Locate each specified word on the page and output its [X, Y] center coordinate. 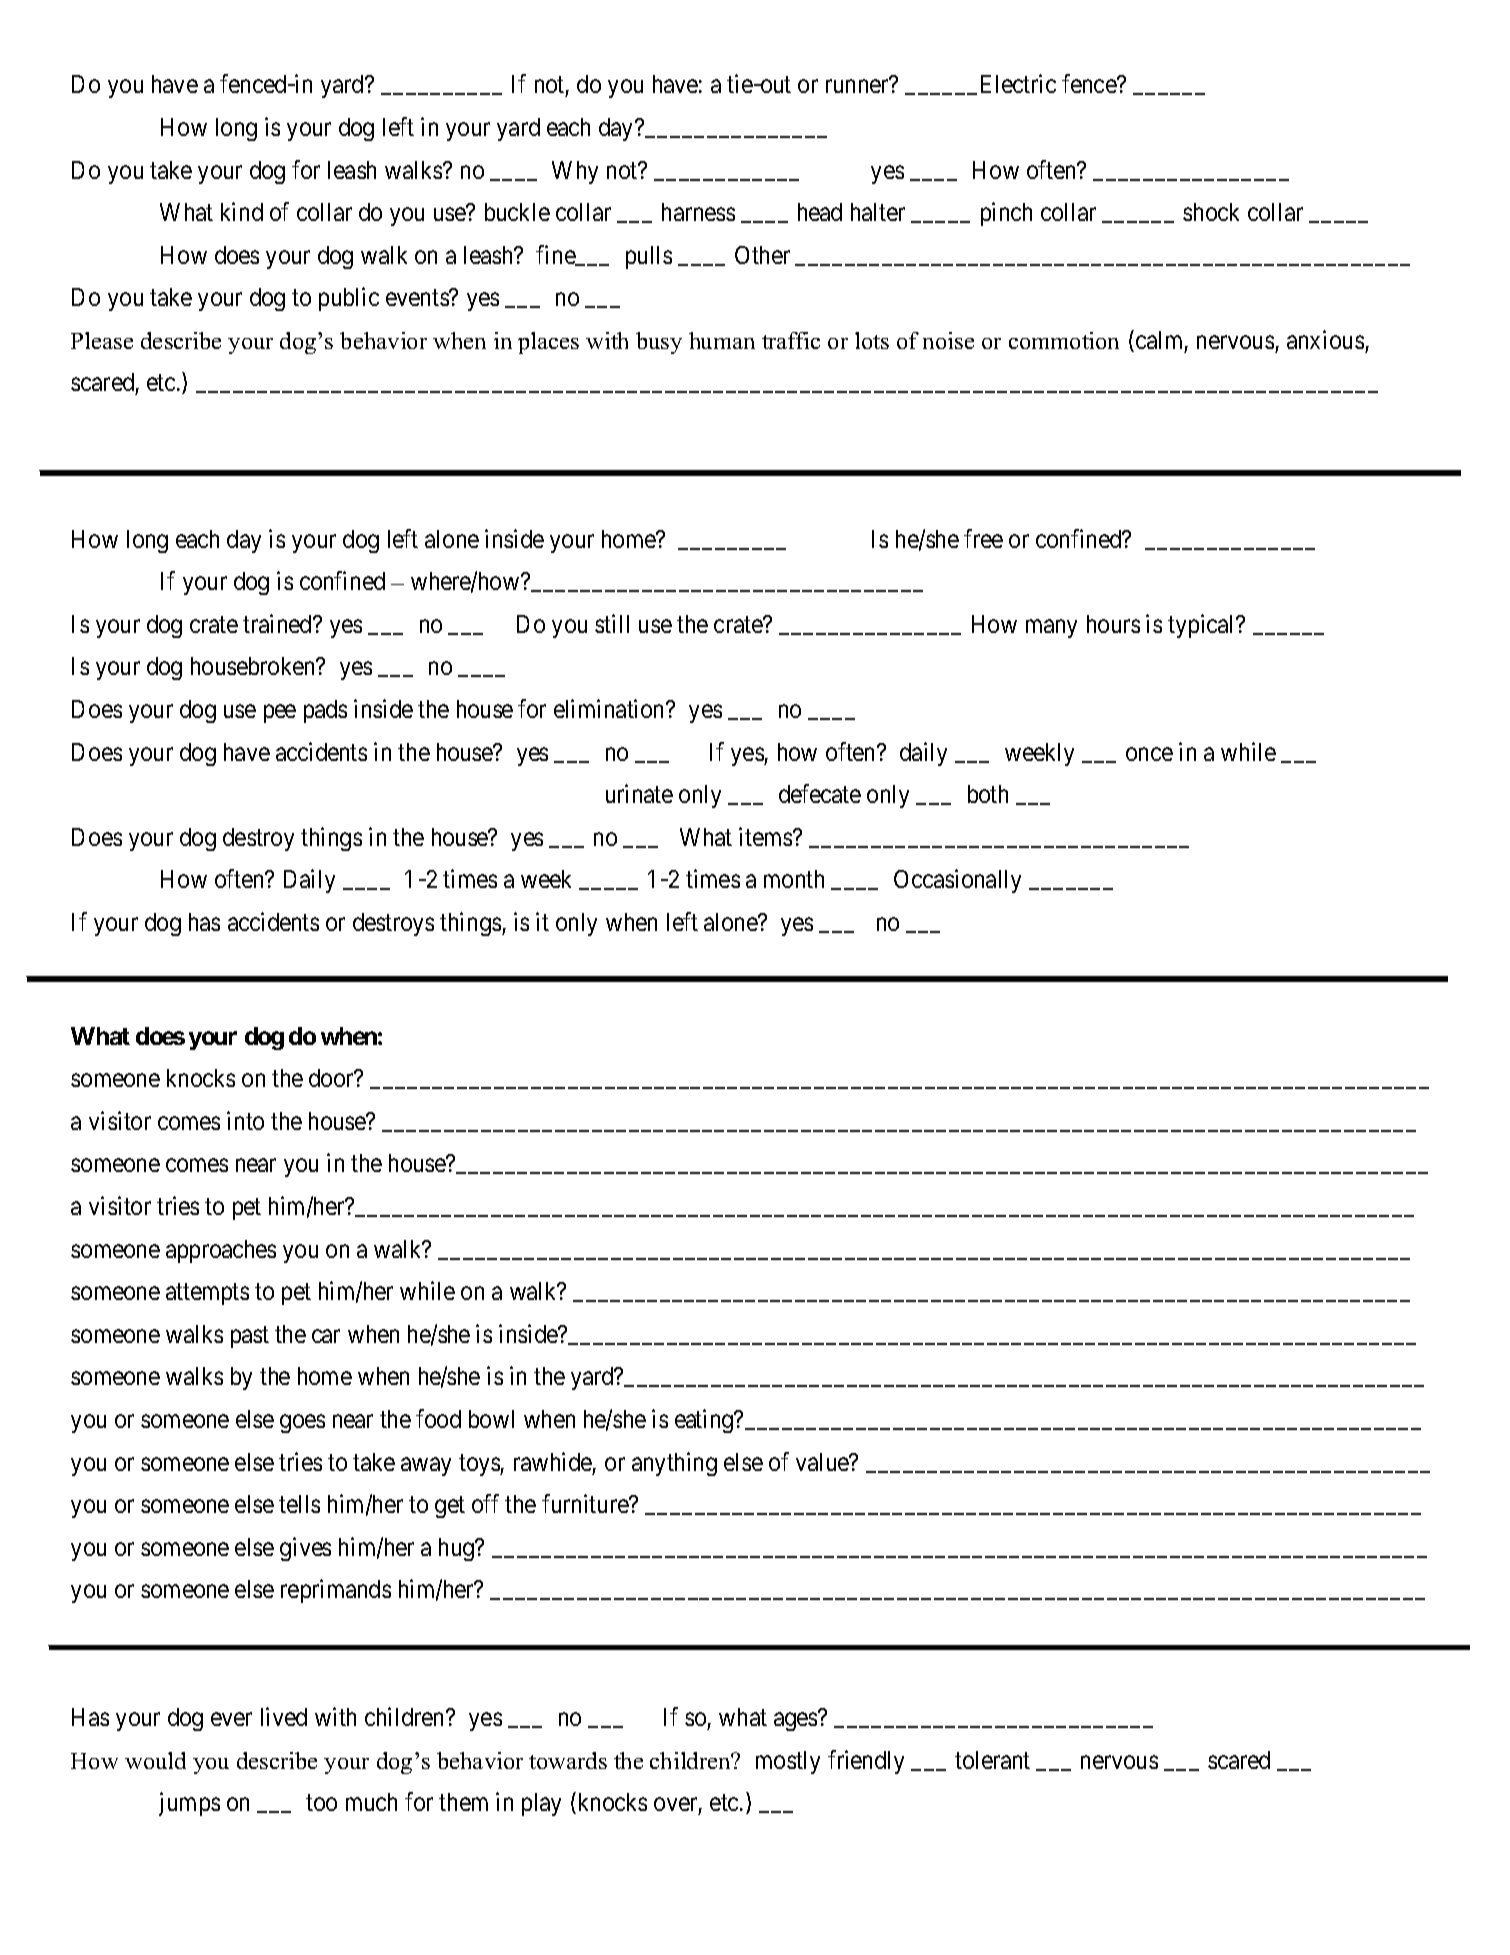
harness [698, 212]
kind [242, 211]
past [250, 1337]
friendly [866, 1762]
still [612, 623]
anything [674, 1464]
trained [278, 623]
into [245, 1120]
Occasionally [957, 881]
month [794, 879]
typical [1203, 626]
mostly [788, 1762]
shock [1211, 212]
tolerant [992, 1760]
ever [231, 1719]
